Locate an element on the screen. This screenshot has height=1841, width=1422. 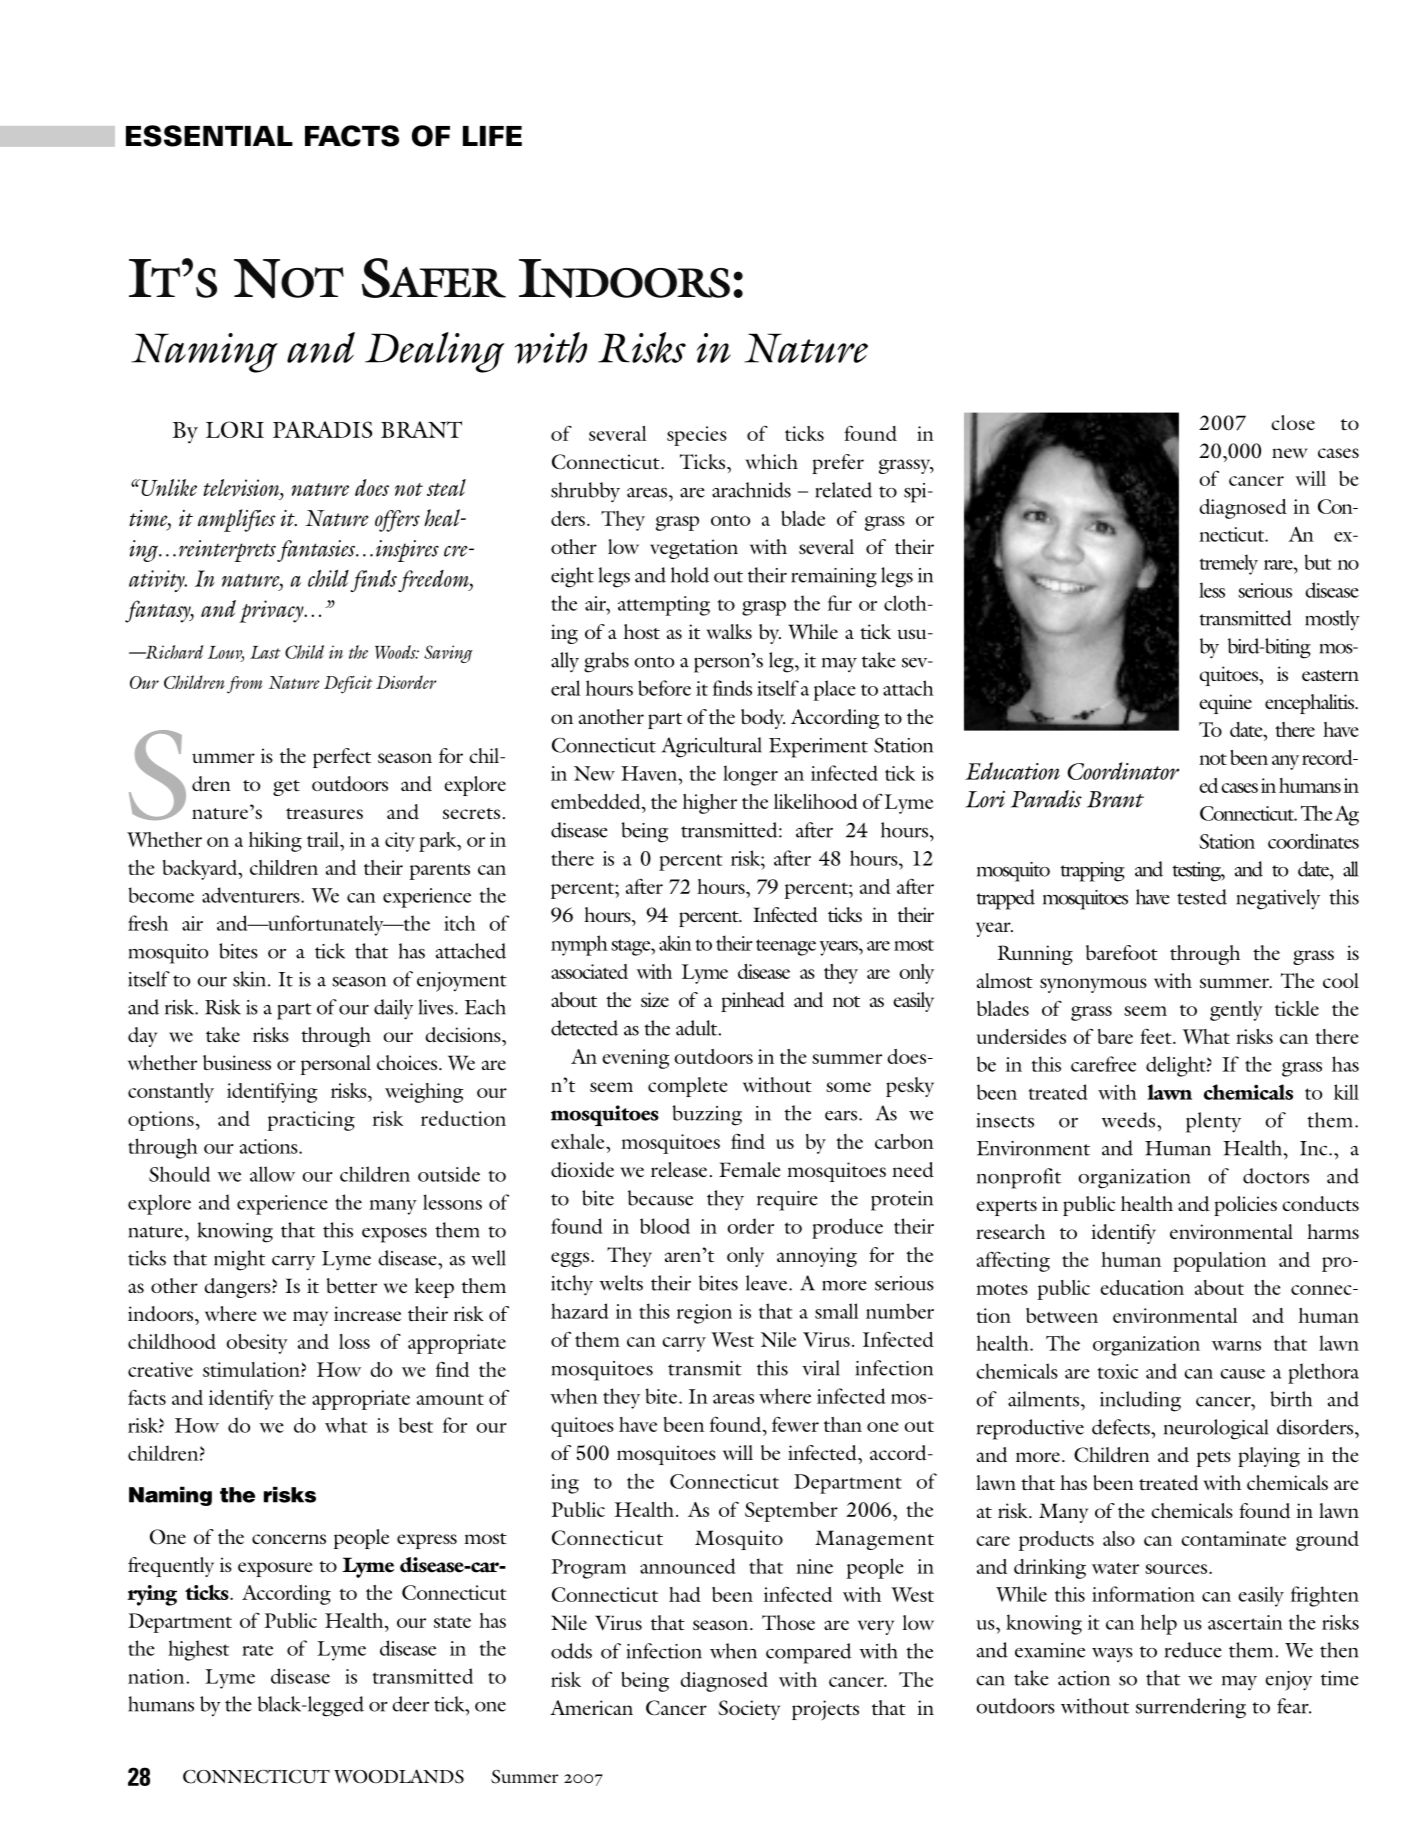
LIFE is located at coordinates (492, 136).
